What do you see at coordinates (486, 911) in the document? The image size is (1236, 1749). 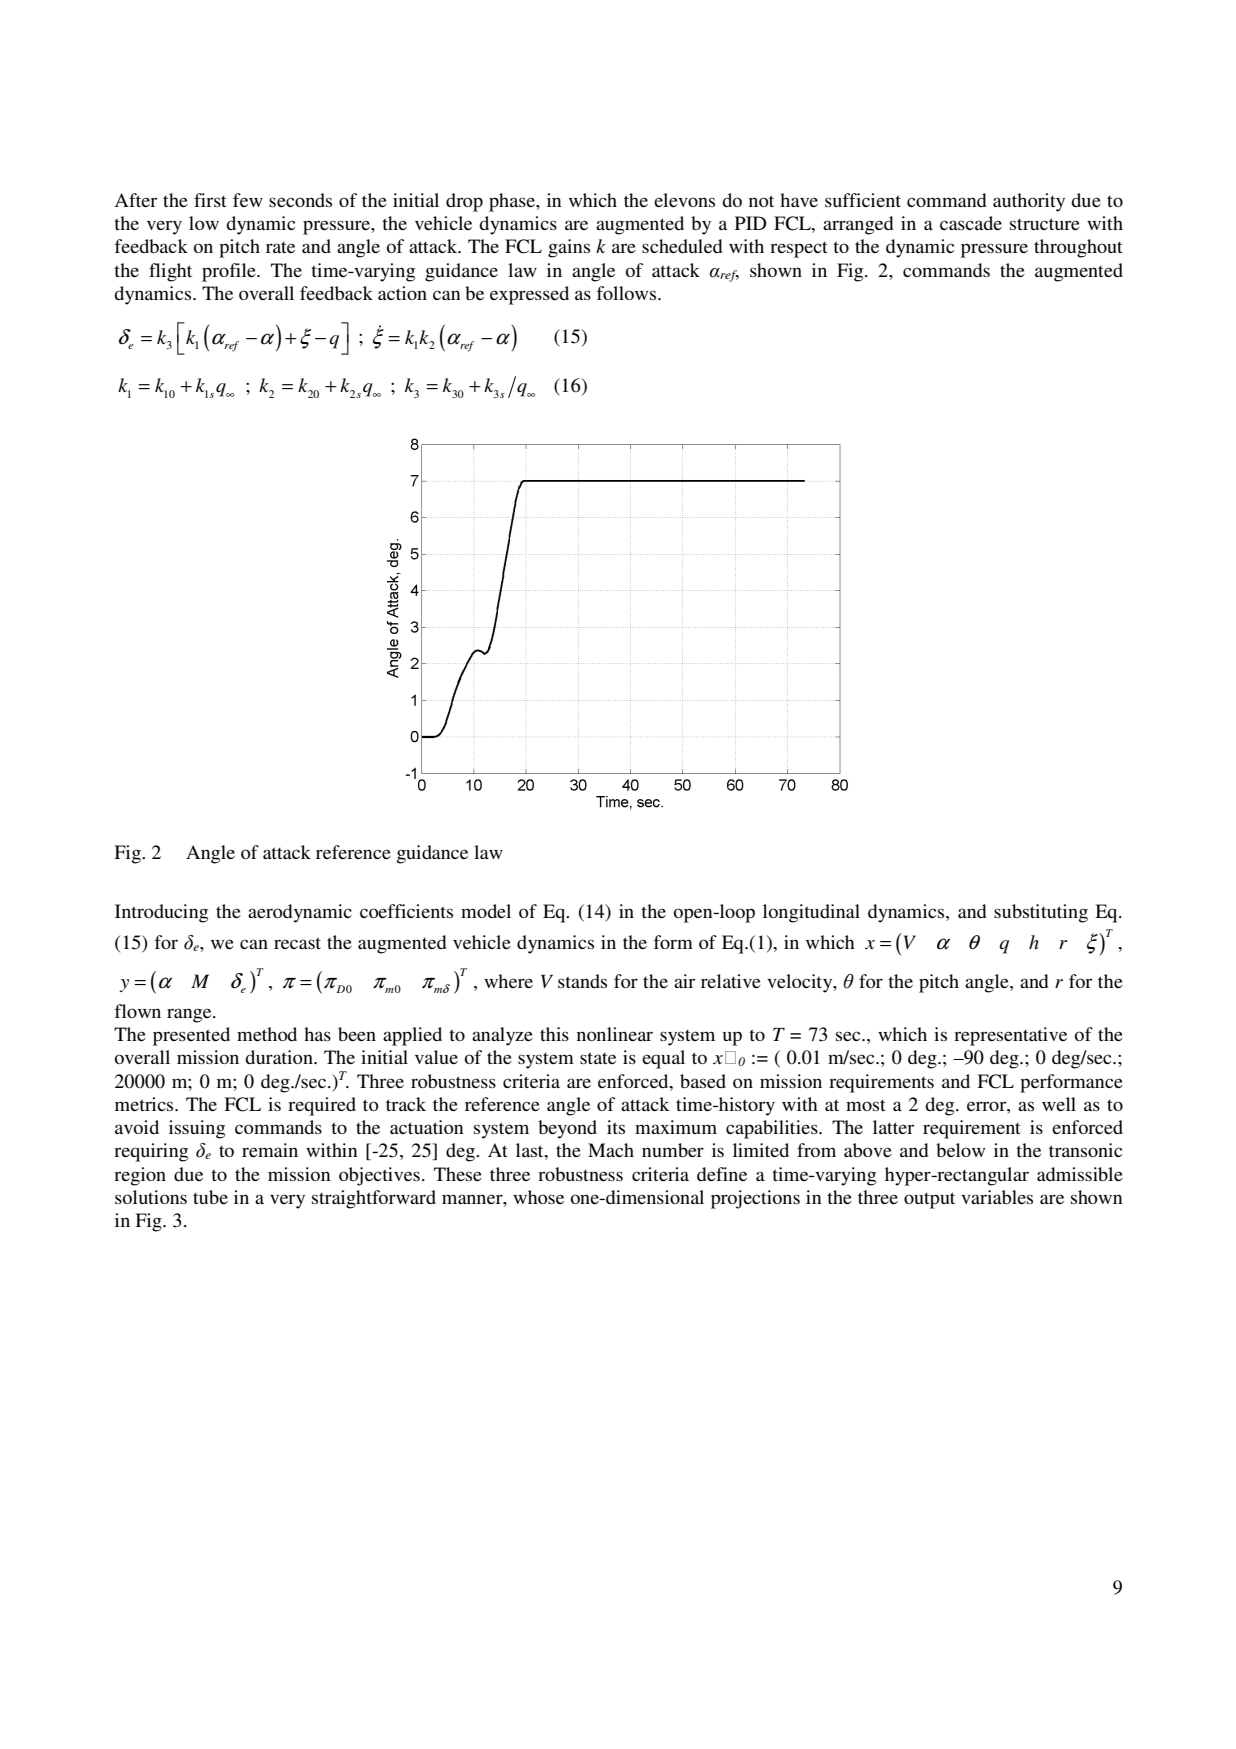 I see `model` at bounding box center [486, 911].
